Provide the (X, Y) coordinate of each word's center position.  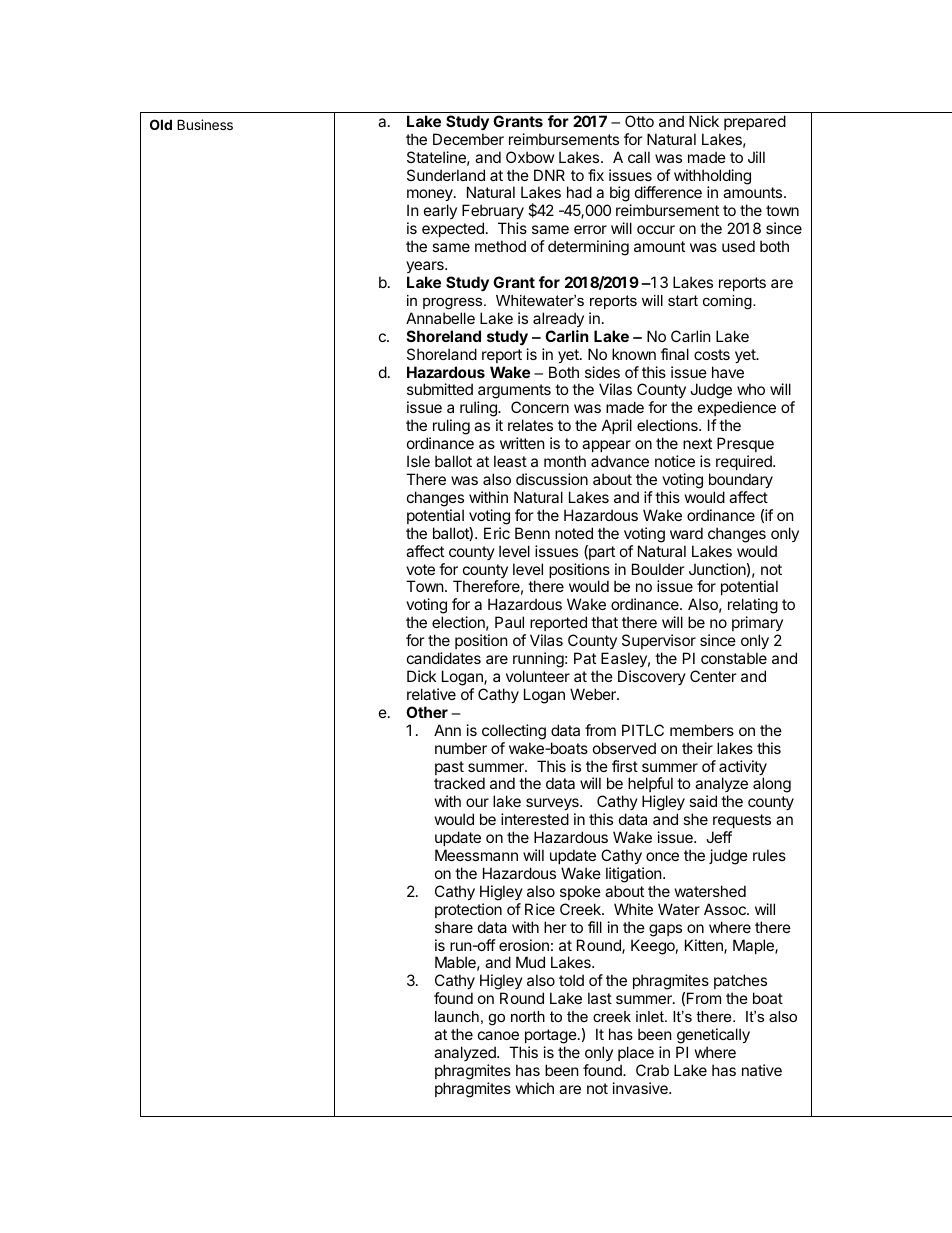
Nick (704, 121)
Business (205, 124)
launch (457, 1016)
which (535, 1088)
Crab (652, 1070)
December (468, 139)
